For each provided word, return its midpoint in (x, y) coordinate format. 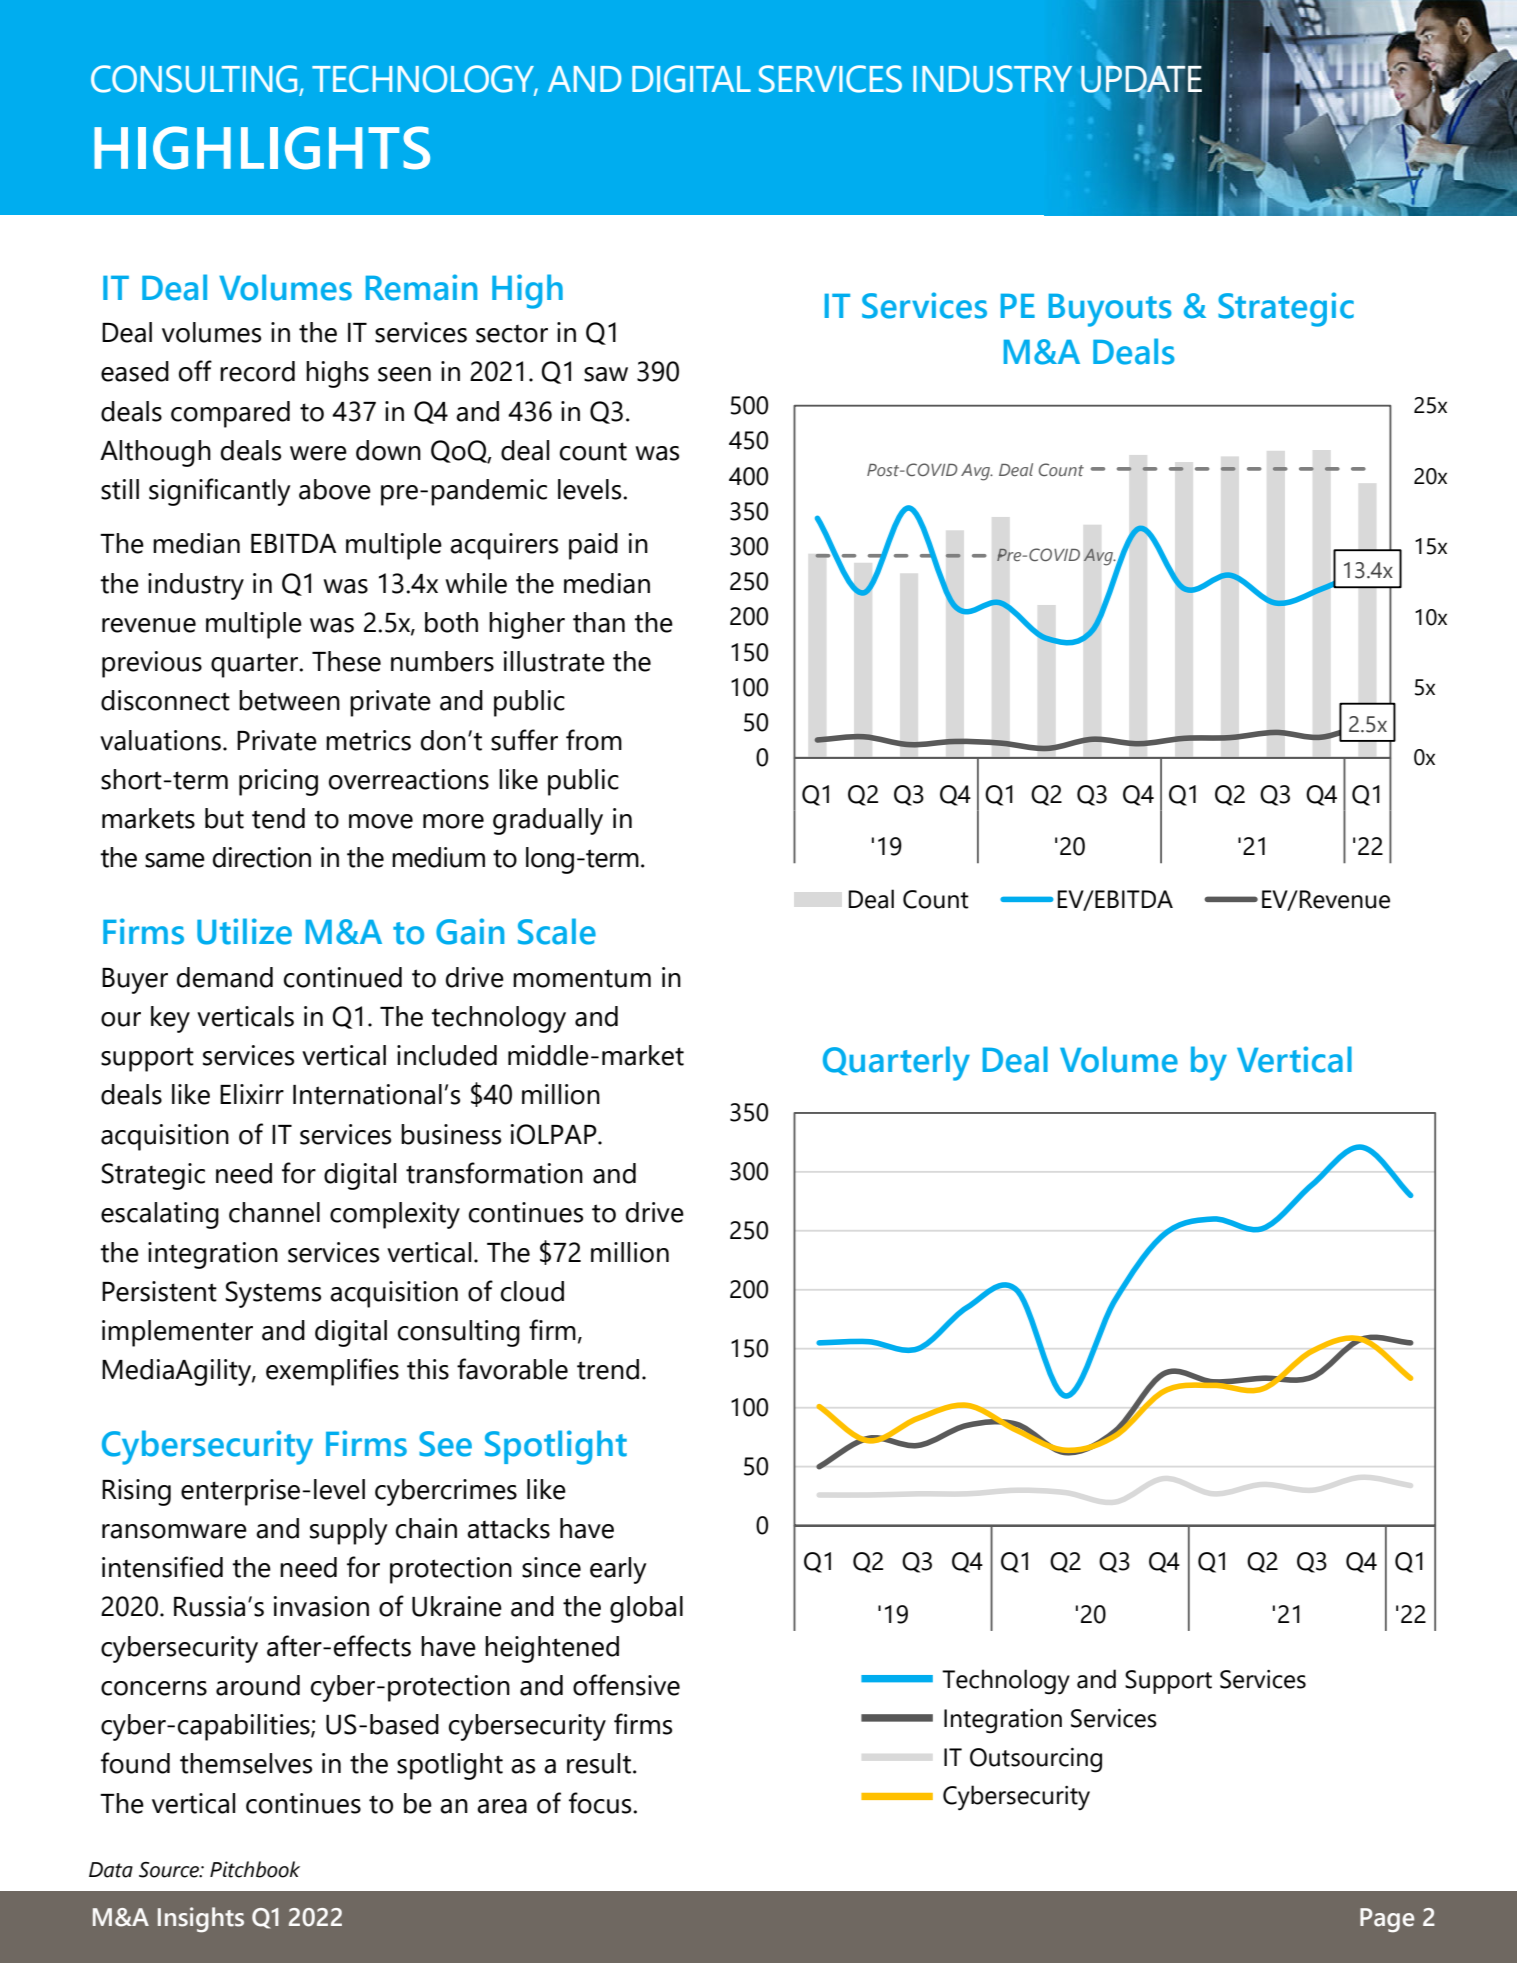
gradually (548, 821)
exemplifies (332, 1372)
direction (262, 857)
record (257, 371)
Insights (201, 1920)
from (594, 740)
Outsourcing (1036, 1760)
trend (608, 1369)
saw (606, 374)
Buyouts (1110, 310)
